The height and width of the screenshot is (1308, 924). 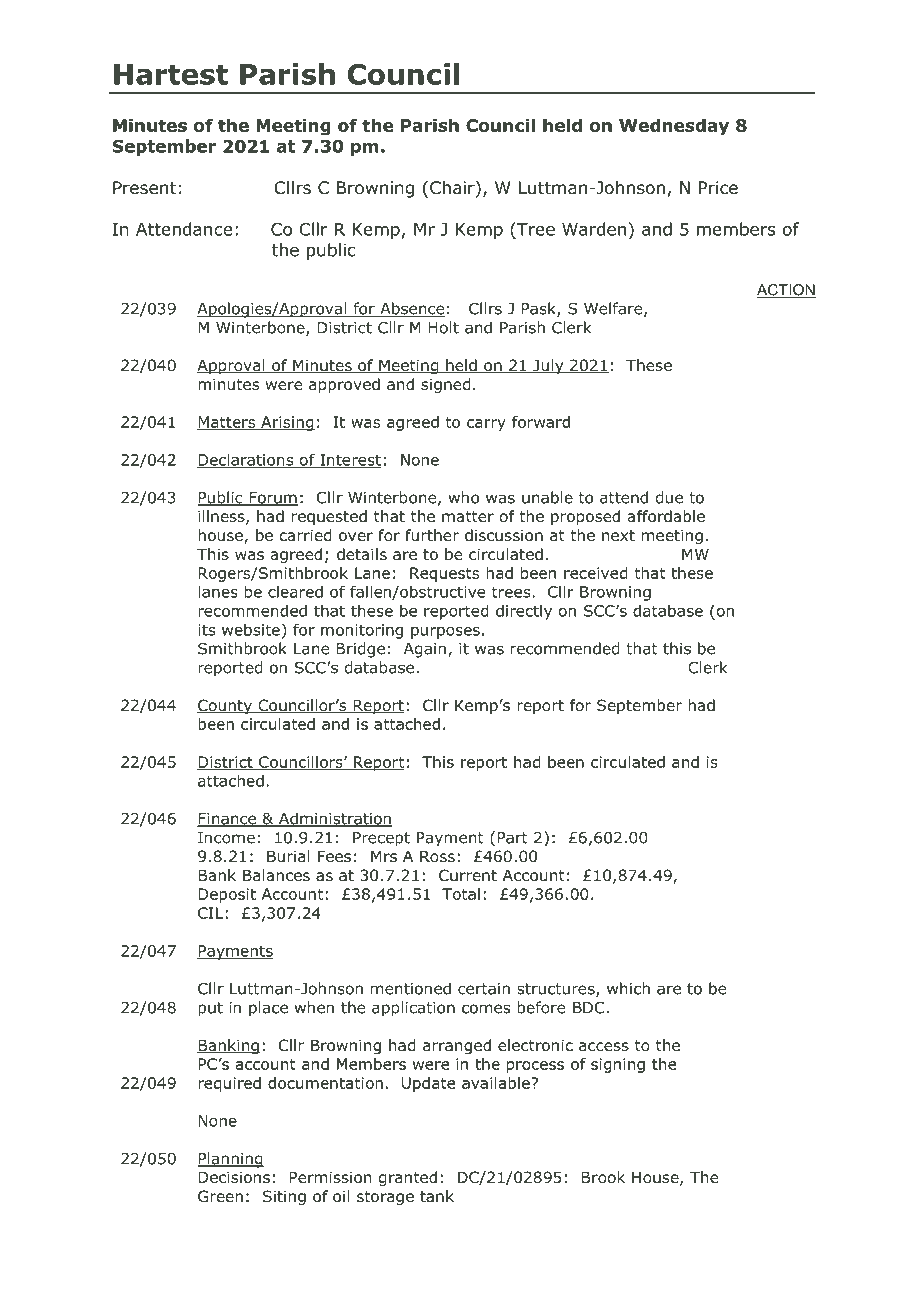 I want to click on Price, so click(x=718, y=187).
